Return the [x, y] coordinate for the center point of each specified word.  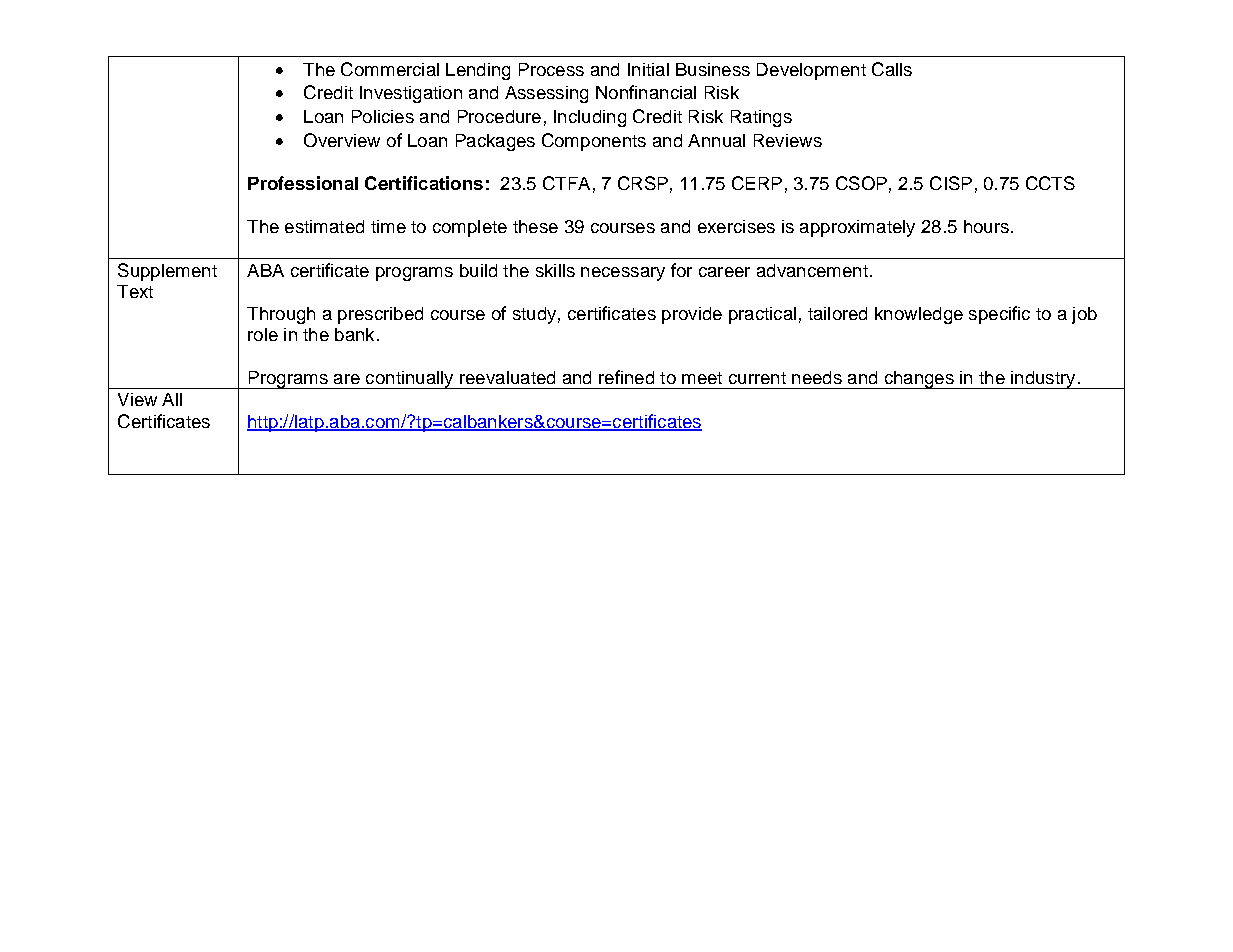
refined [626, 377]
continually [410, 380]
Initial [648, 69]
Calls [892, 69]
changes [919, 380]
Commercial [390, 69]
